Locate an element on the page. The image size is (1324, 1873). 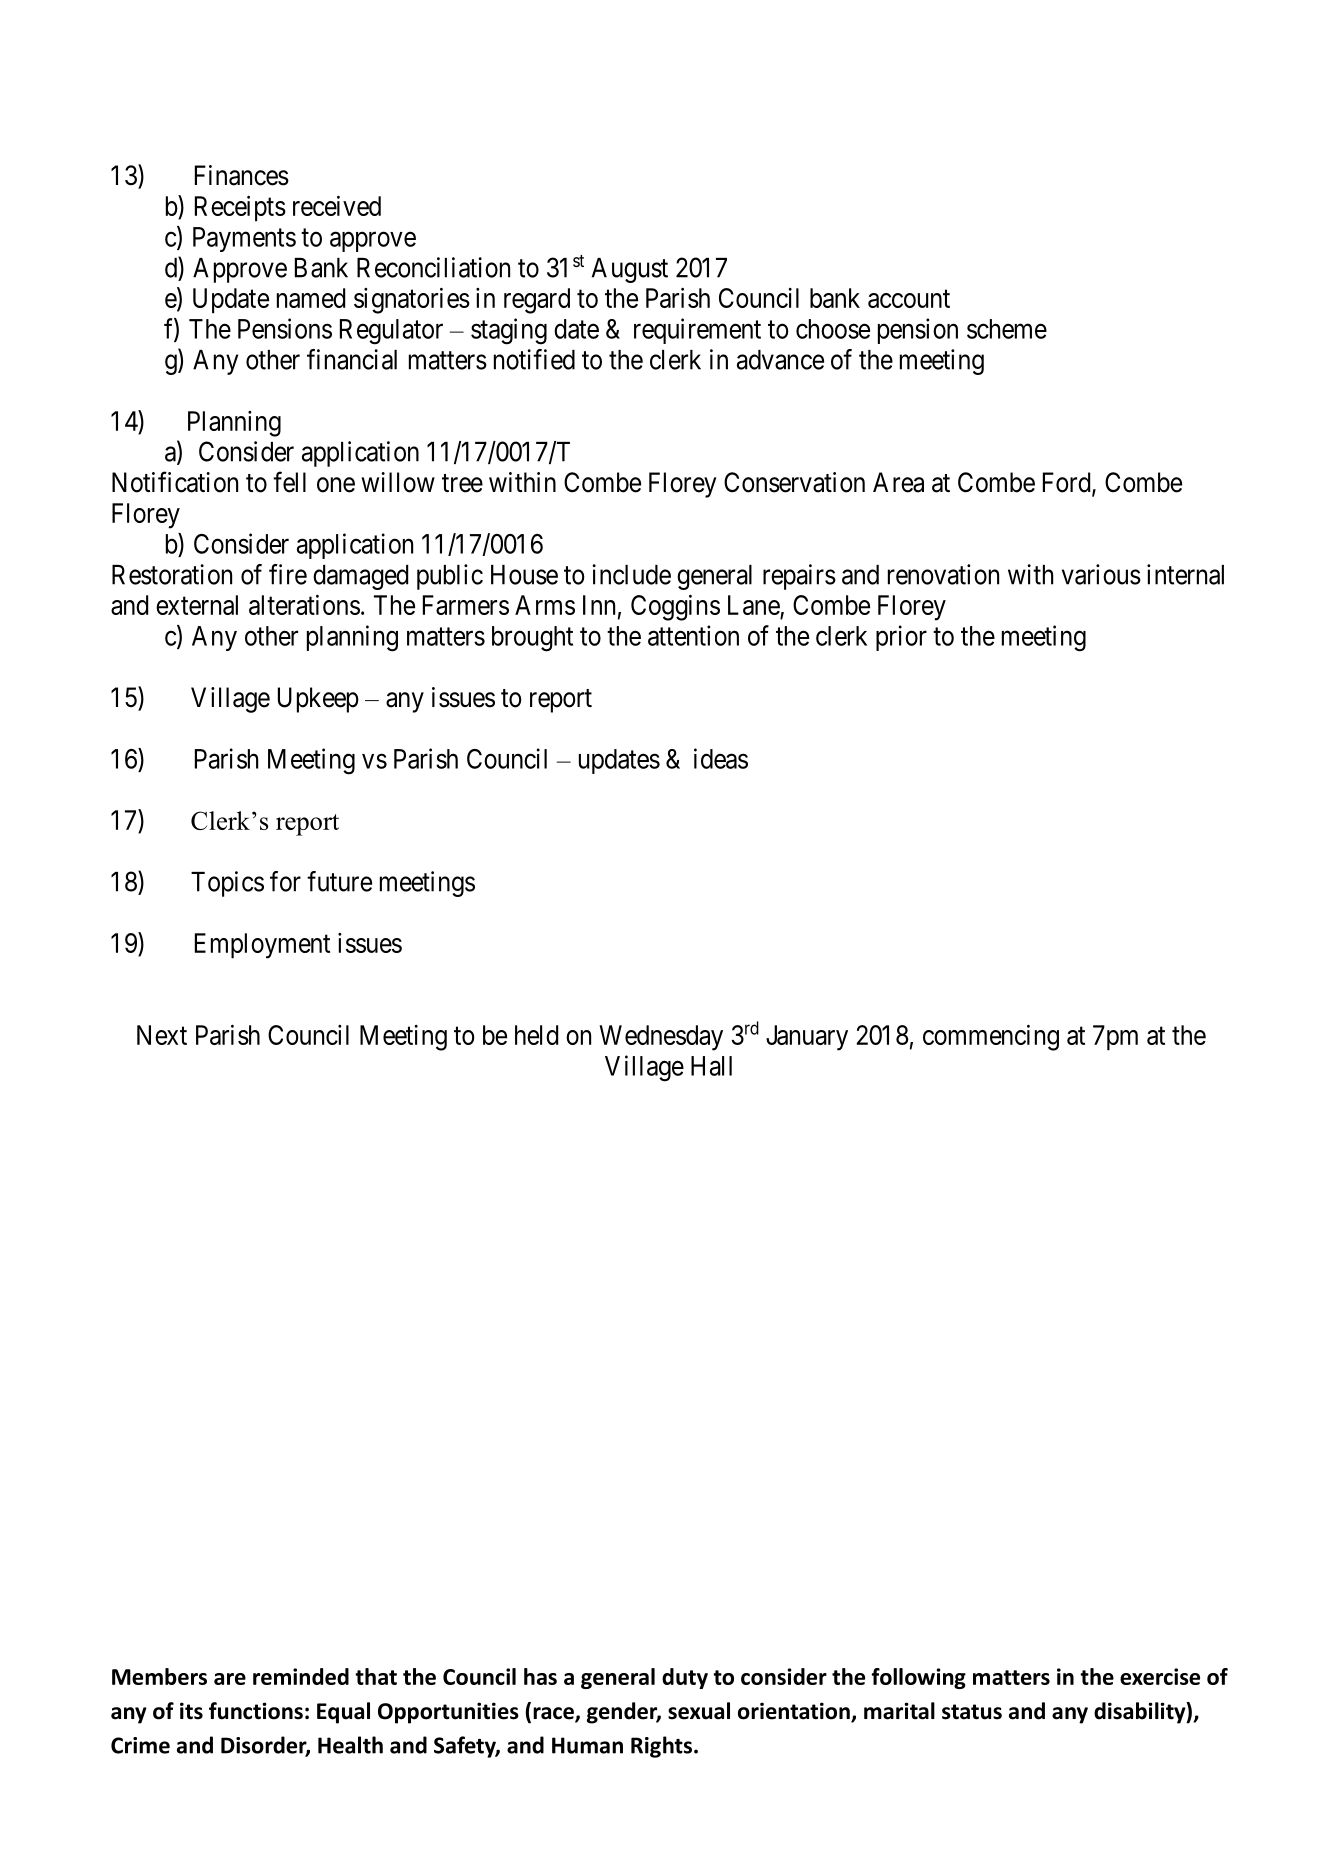
August is located at coordinates (630, 270).
